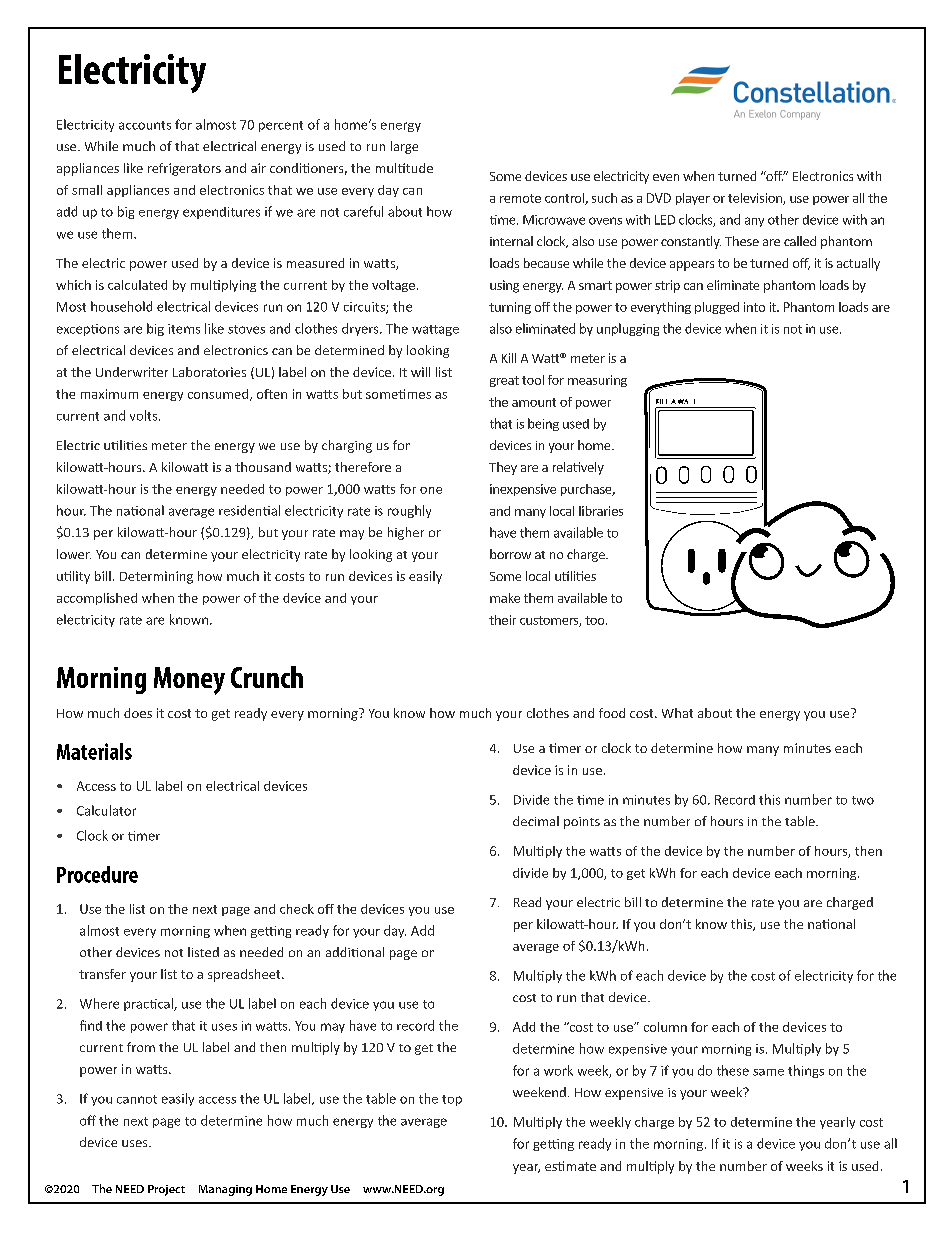 Image resolution: width=952 pixels, height=1233 pixels. What do you see at coordinates (768, 1072) in the page?
I see `same` at bounding box center [768, 1072].
